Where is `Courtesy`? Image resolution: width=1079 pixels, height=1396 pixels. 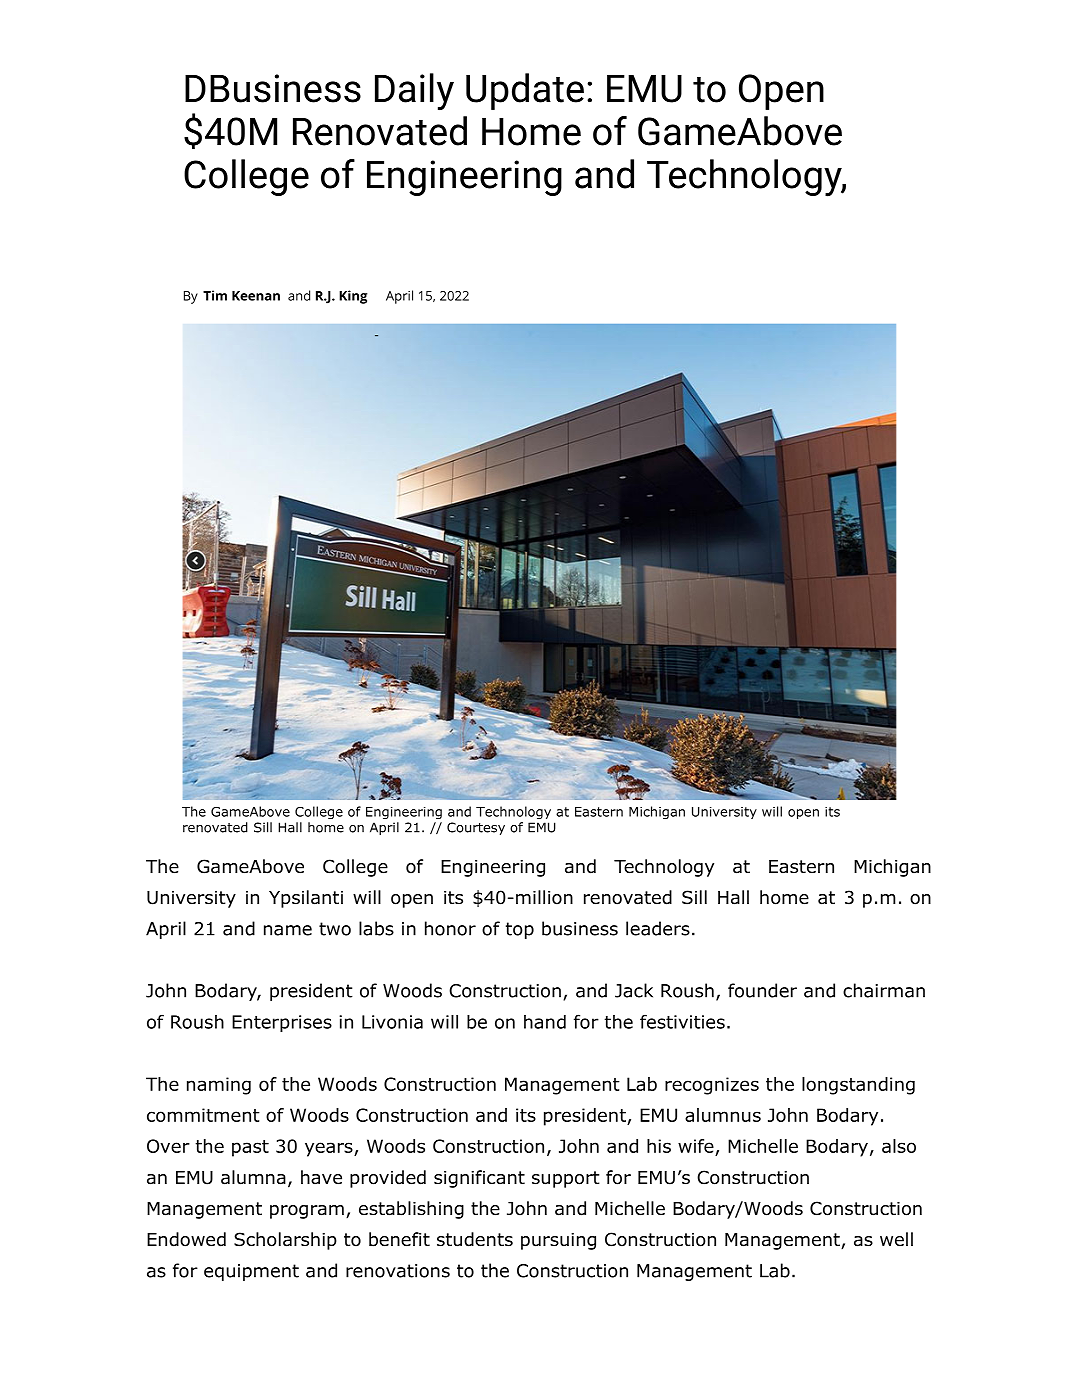
Courtesy is located at coordinates (476, 828).
